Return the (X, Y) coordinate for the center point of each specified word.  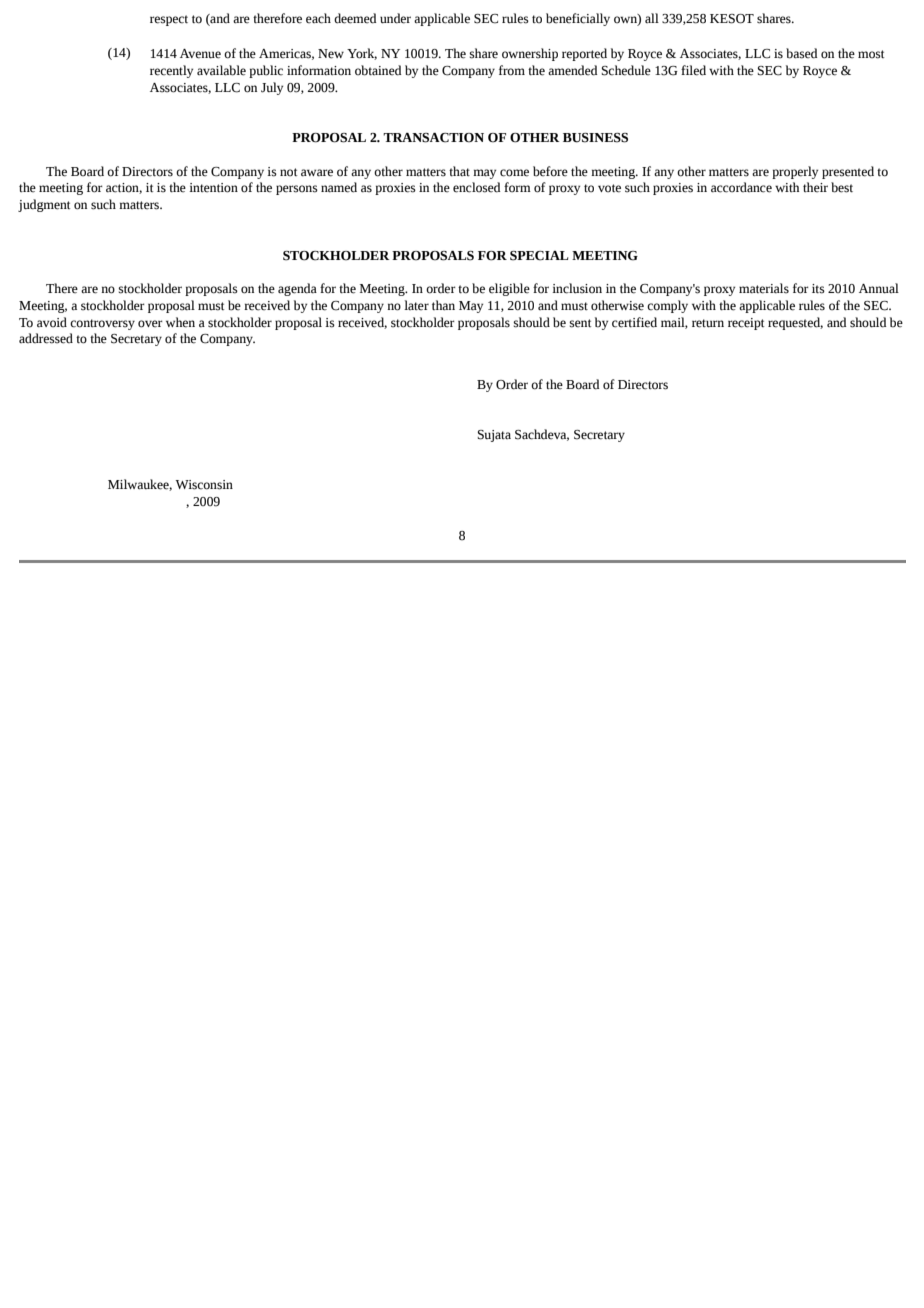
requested (795, 323)
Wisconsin (204, 485)
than (443, 305)
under (395, 18)
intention (213, 188)
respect (169, 20)
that (459, 171)
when (180, 322)
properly (795, 172)
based (802, 53)
